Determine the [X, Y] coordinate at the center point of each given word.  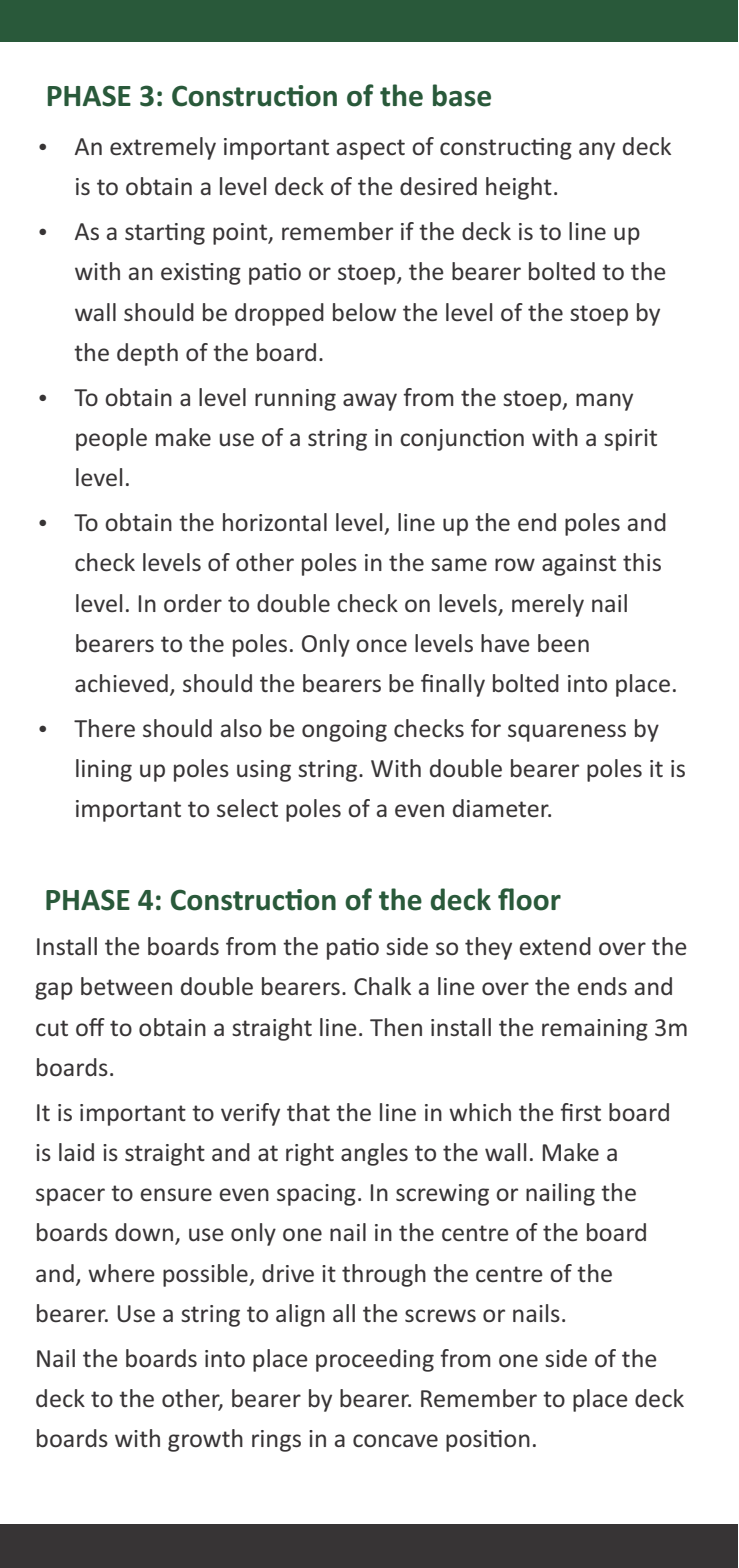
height [519, 188]
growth [205, 1440]
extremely [163, 148]
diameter [502, 808]
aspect [371, 149]
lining [104, 770]
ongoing [344, 731]
